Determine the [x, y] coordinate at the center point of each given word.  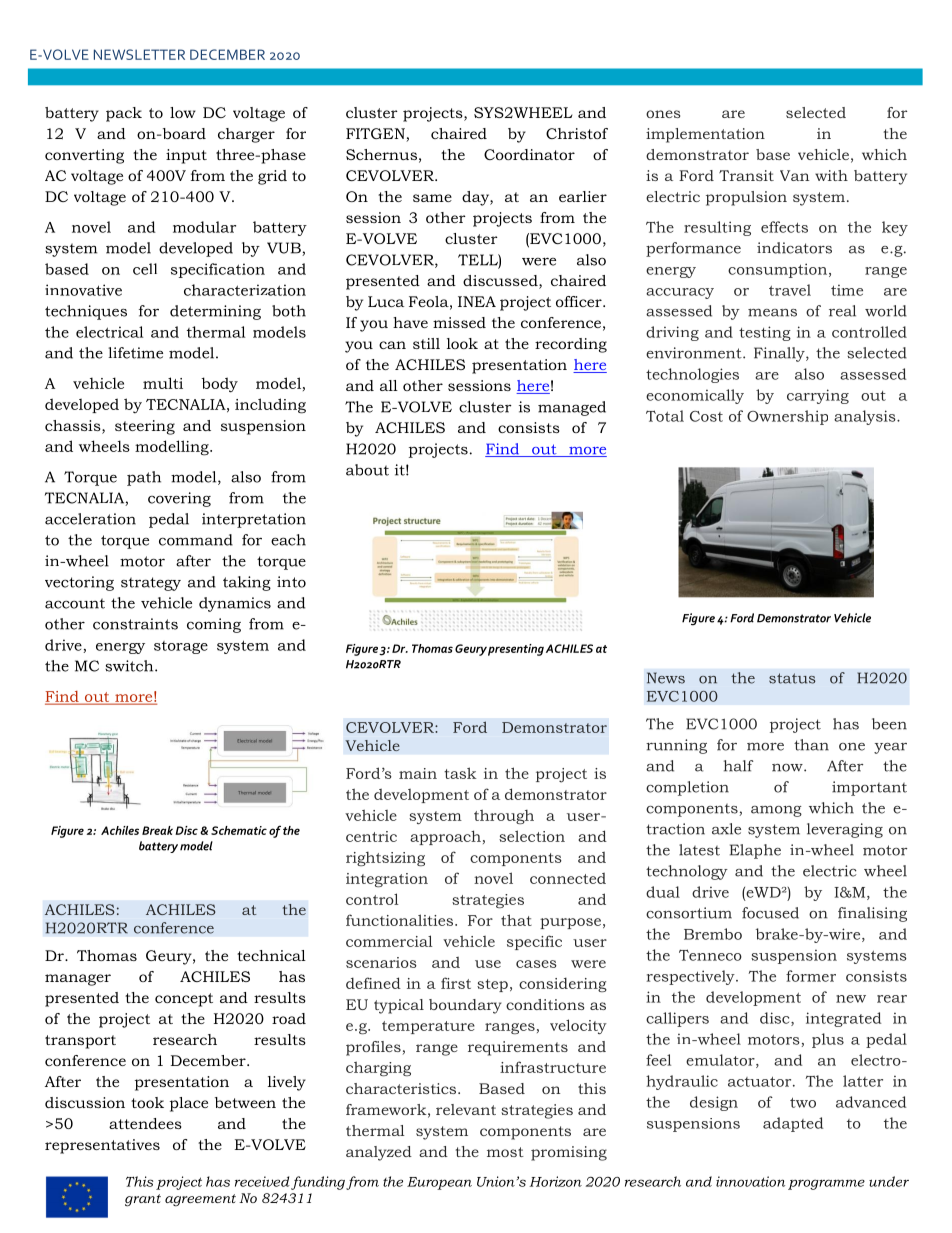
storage [181, 647]
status [792, 678]
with [831, 175]
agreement [200, 1200]
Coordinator [529, 154]
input [186, 156]
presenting [516, 650]
